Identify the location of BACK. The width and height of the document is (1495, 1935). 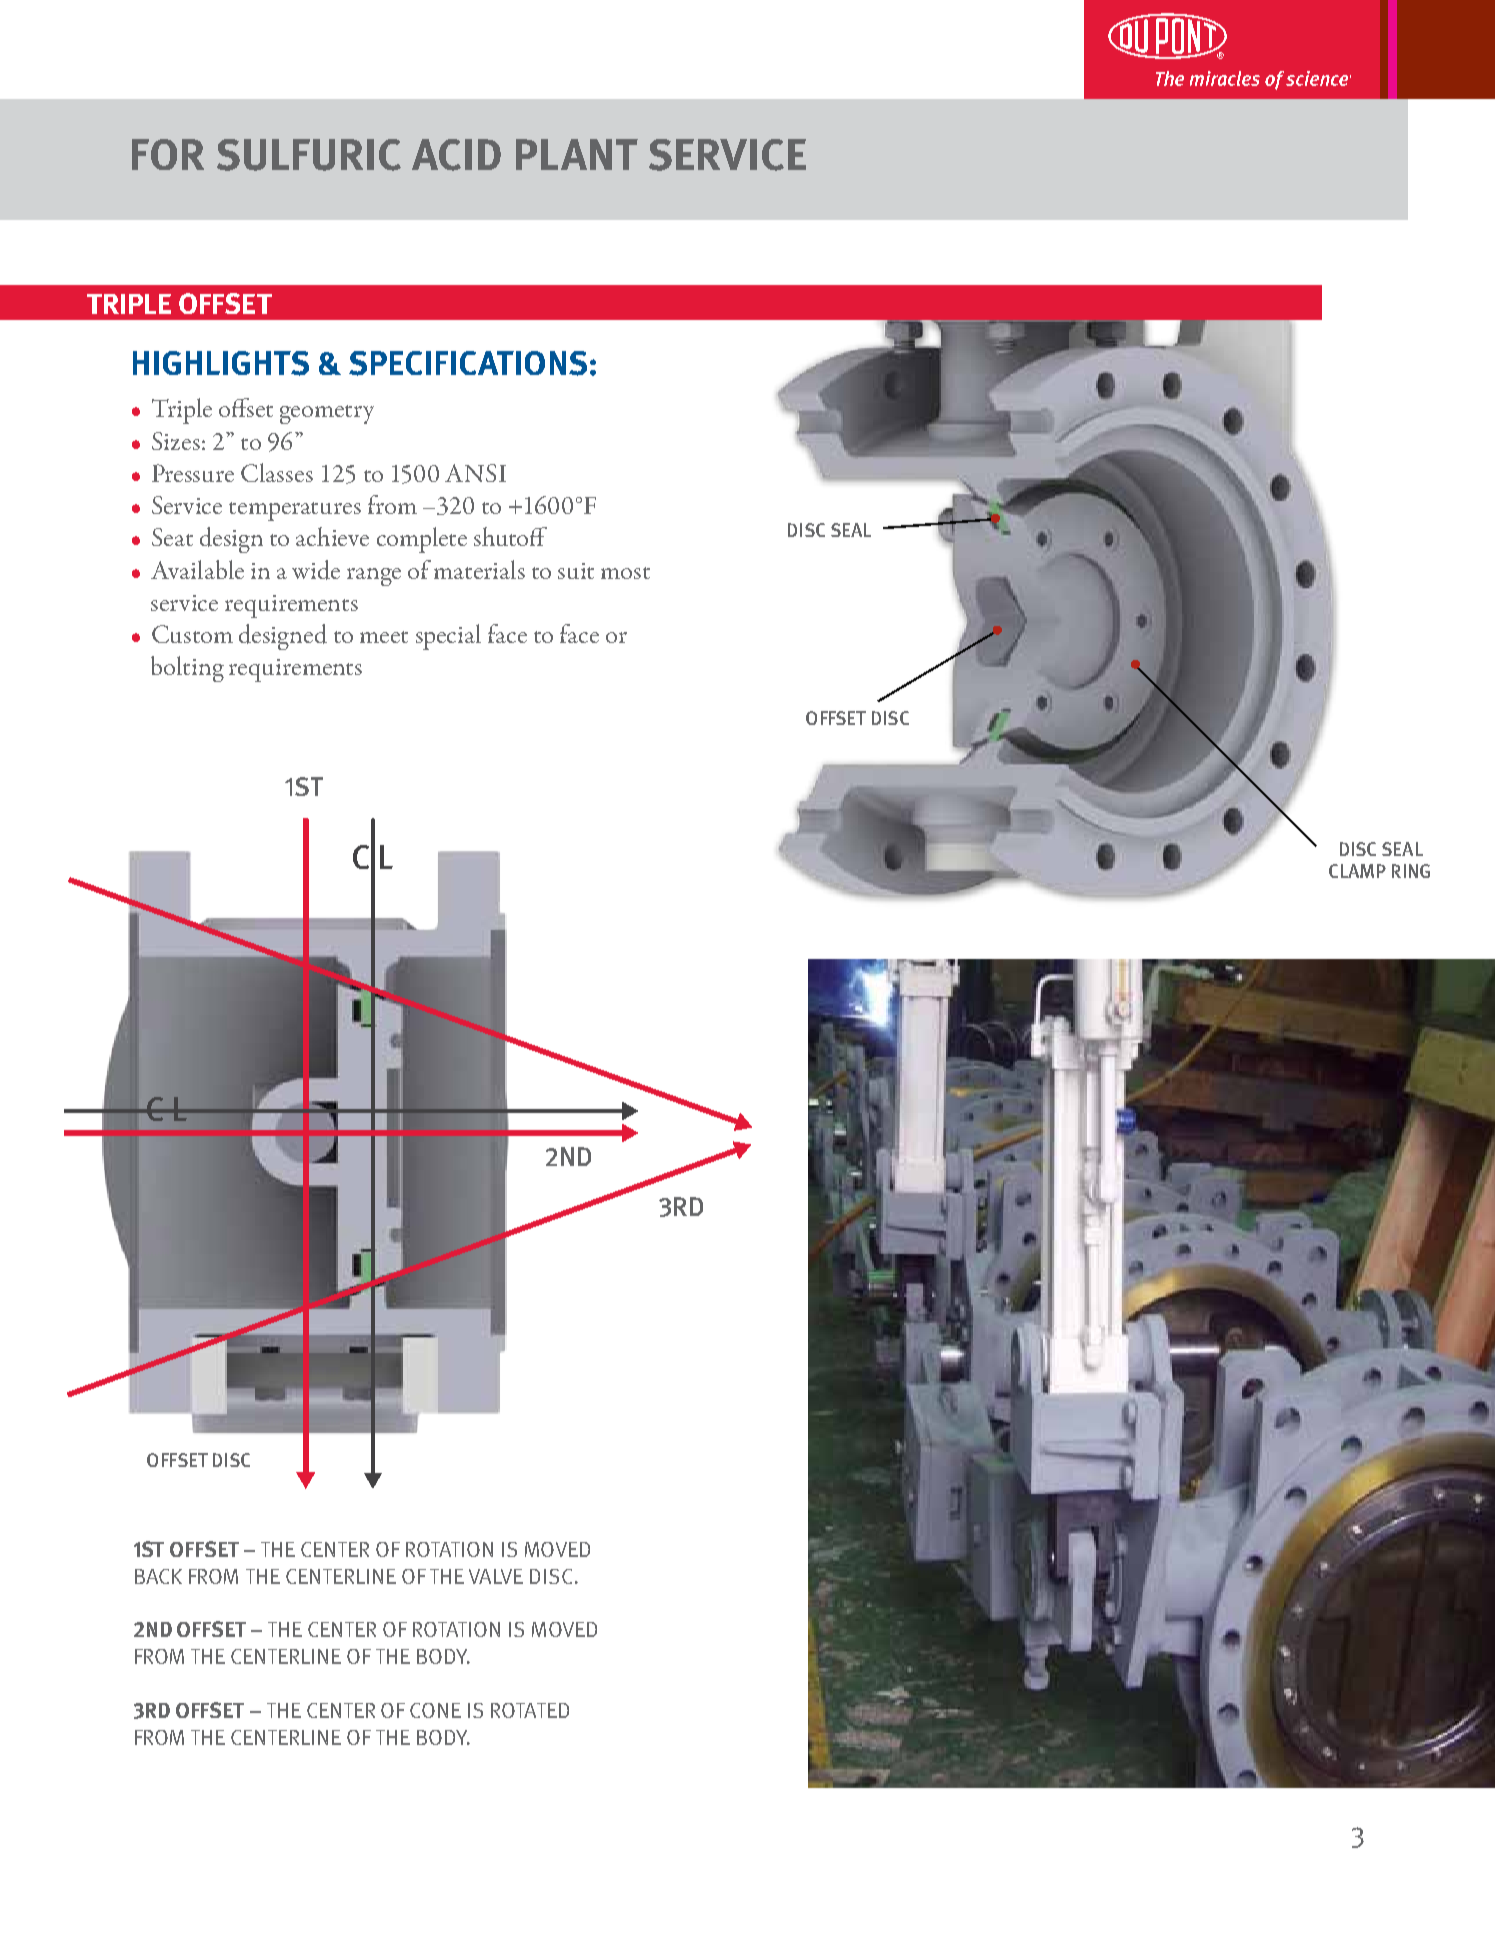
(158, 1576).
